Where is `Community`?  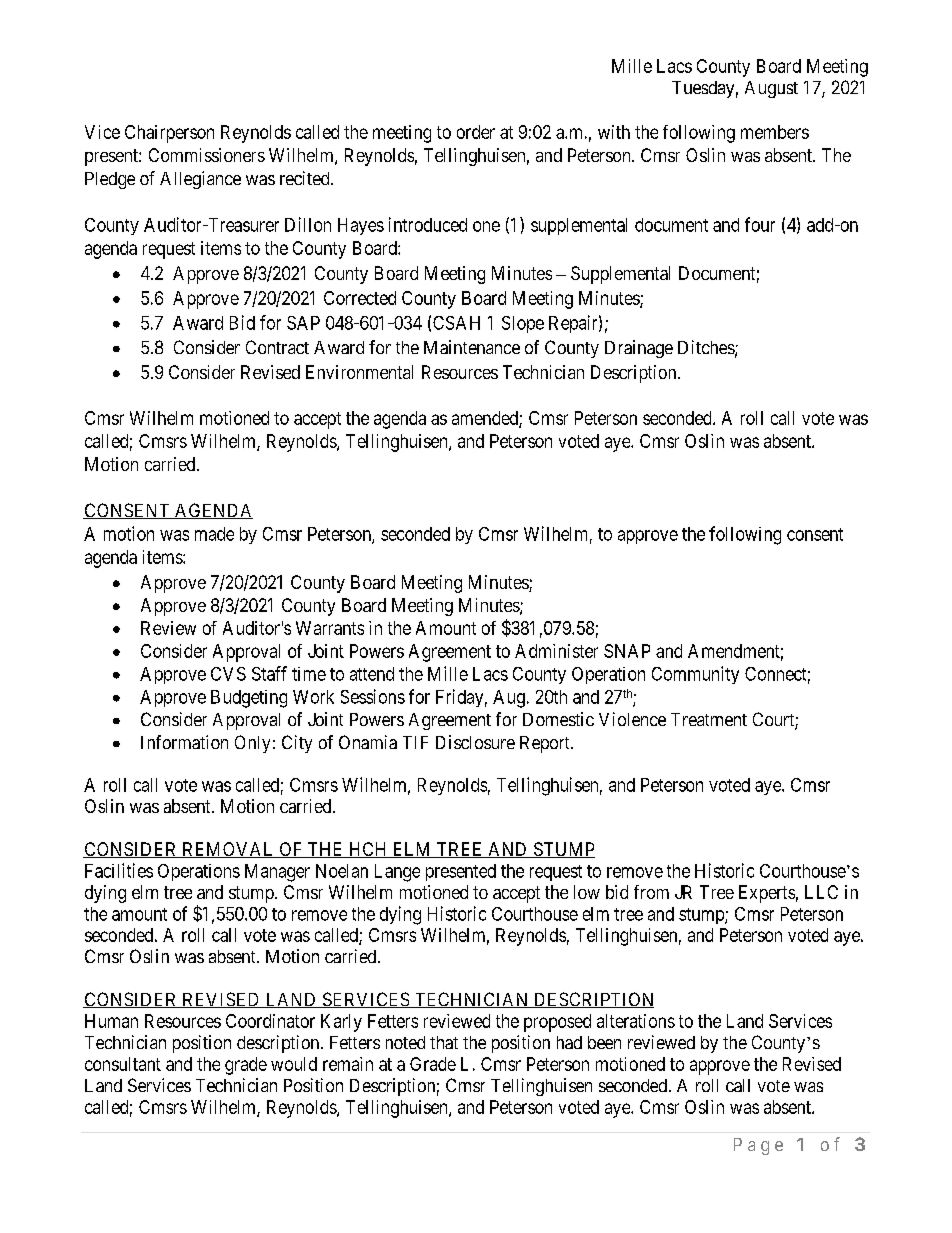 Community is located at coordinates (695, 675).
